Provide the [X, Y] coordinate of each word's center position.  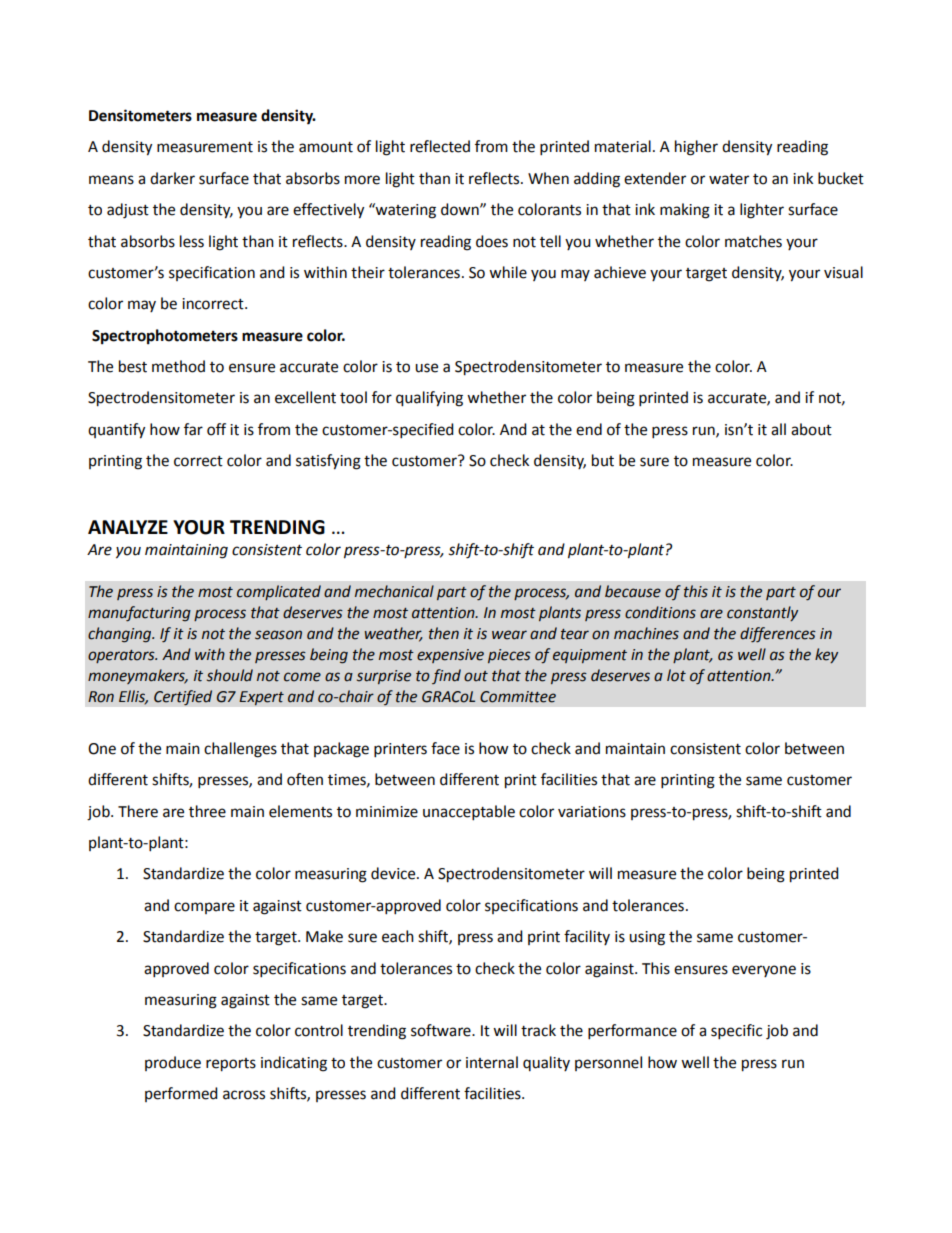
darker [172, 178]
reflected [440, 146]
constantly [762, 613]
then [444, 633]
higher [696, 148]
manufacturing [139, 613]
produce [173, 1063]
